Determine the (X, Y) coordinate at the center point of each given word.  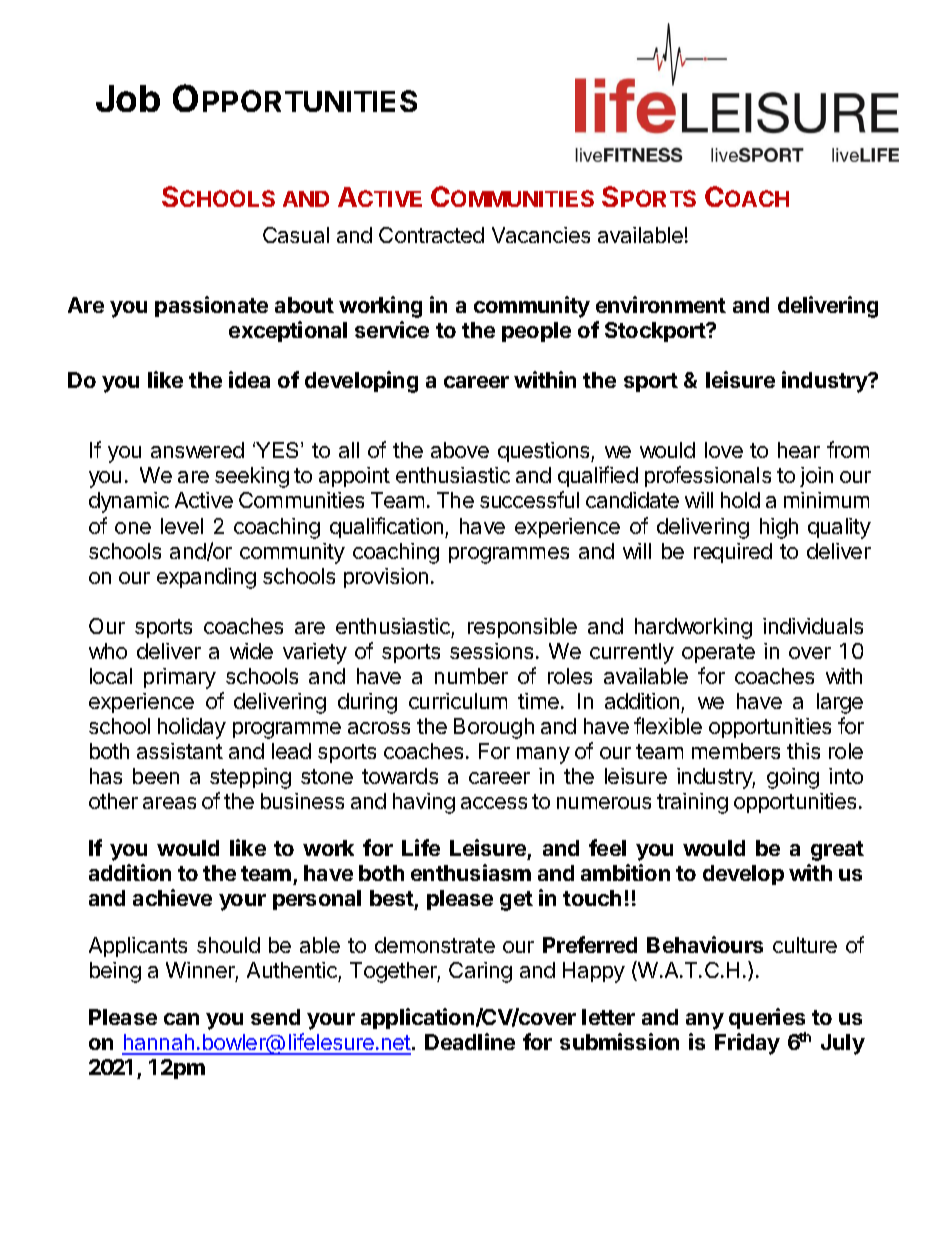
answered (197, 450)
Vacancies (541, 235)
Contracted (431, 235)
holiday (192, 728)
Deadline (470, 1041)
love (724, 450)
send (275, 1017)
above (460, 450)
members (736, 751)
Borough (494, 728)
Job (128, 98)
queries (767, 1018)
